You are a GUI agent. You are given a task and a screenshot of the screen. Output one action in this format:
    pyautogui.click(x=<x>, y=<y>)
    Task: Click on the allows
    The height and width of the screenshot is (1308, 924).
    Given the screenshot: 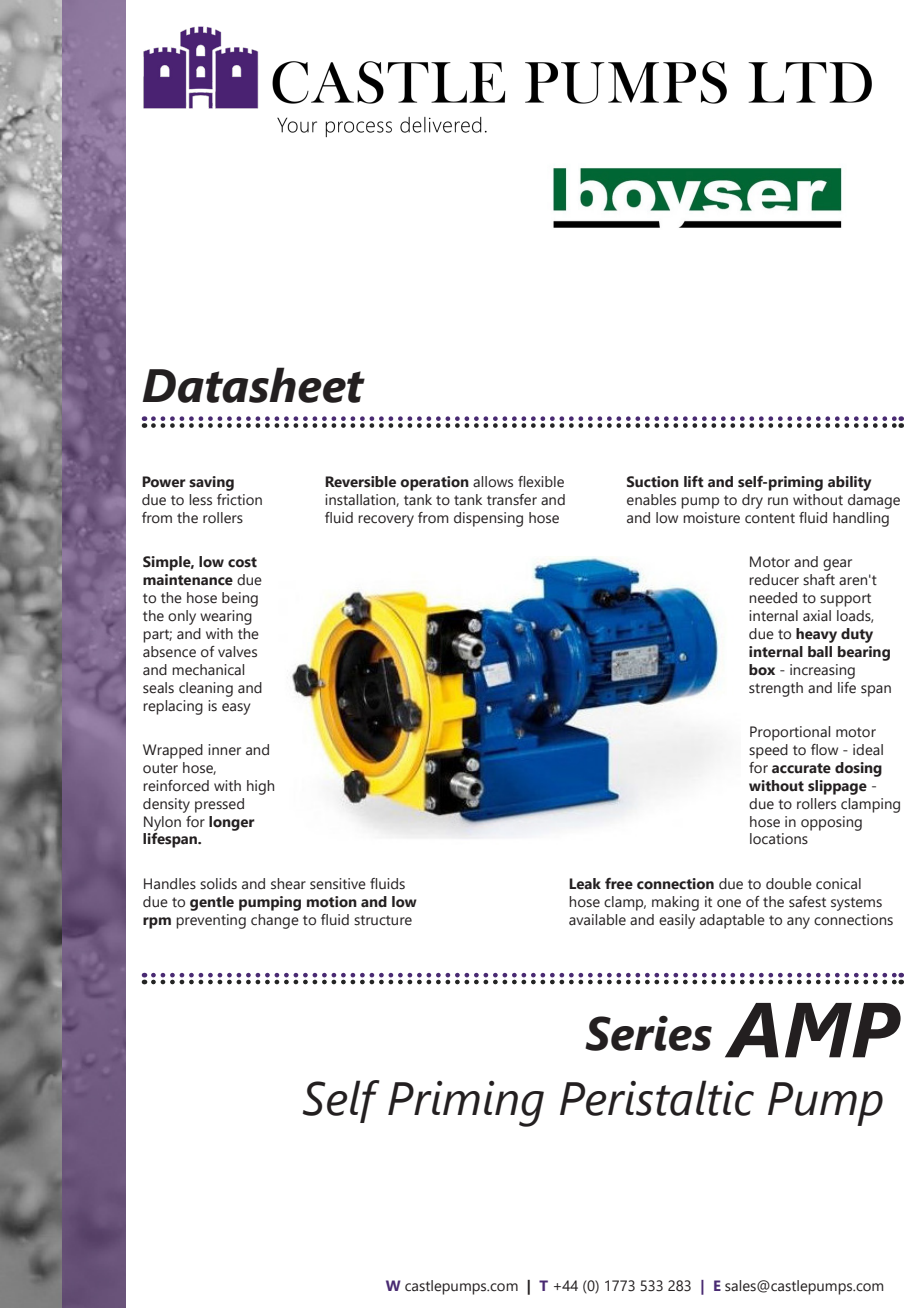 What is the action you would take?
    pyautogui.click(x=493, y=482)
